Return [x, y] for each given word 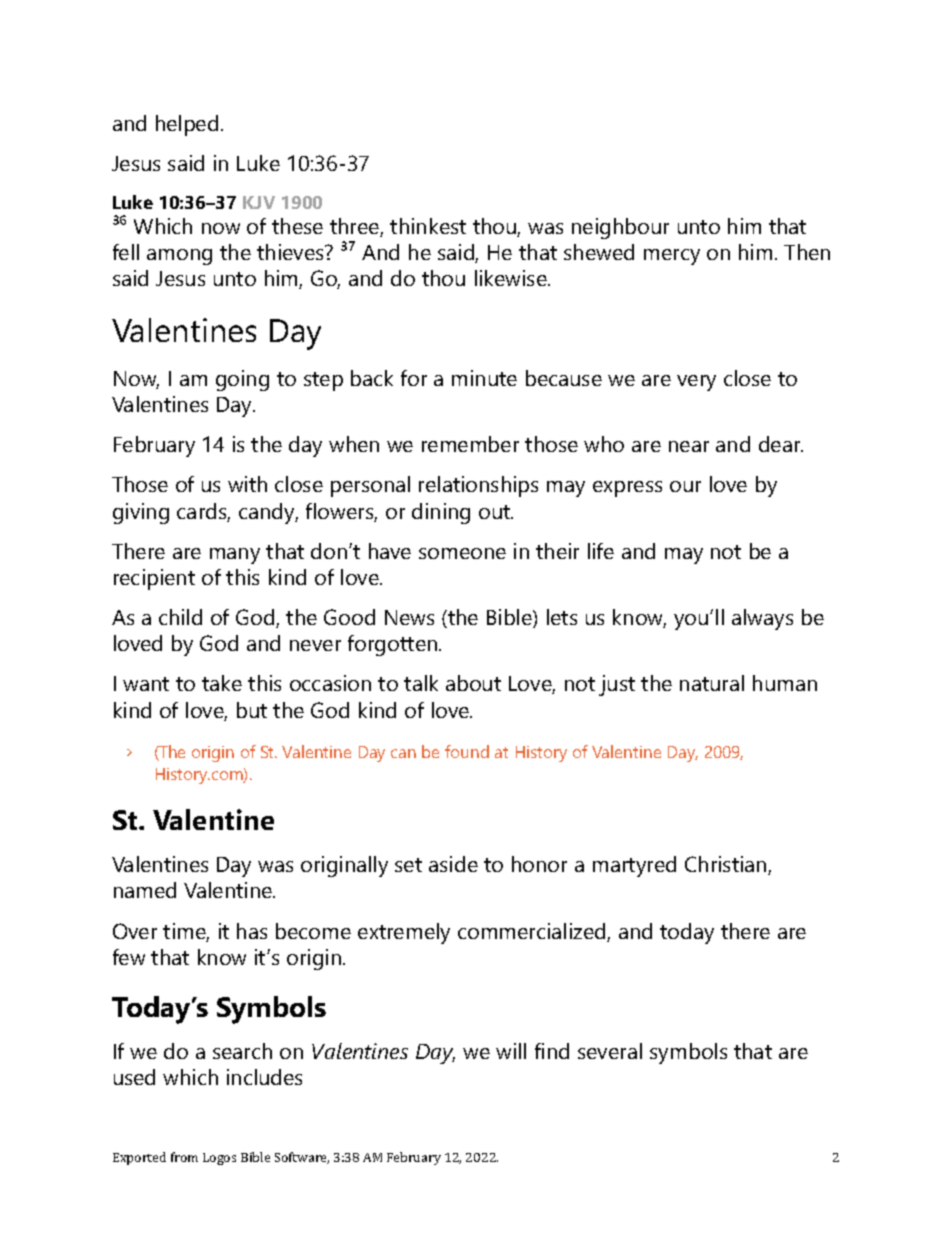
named [145, 890]
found [467, 751]
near [689, 446]
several [610, 1051]
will [511, 1051]
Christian [727, 865]
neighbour [620, 228]
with [247, 484]
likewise [512, 278]
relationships [478, 486]
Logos [219, 1159]
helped [187, 125]
